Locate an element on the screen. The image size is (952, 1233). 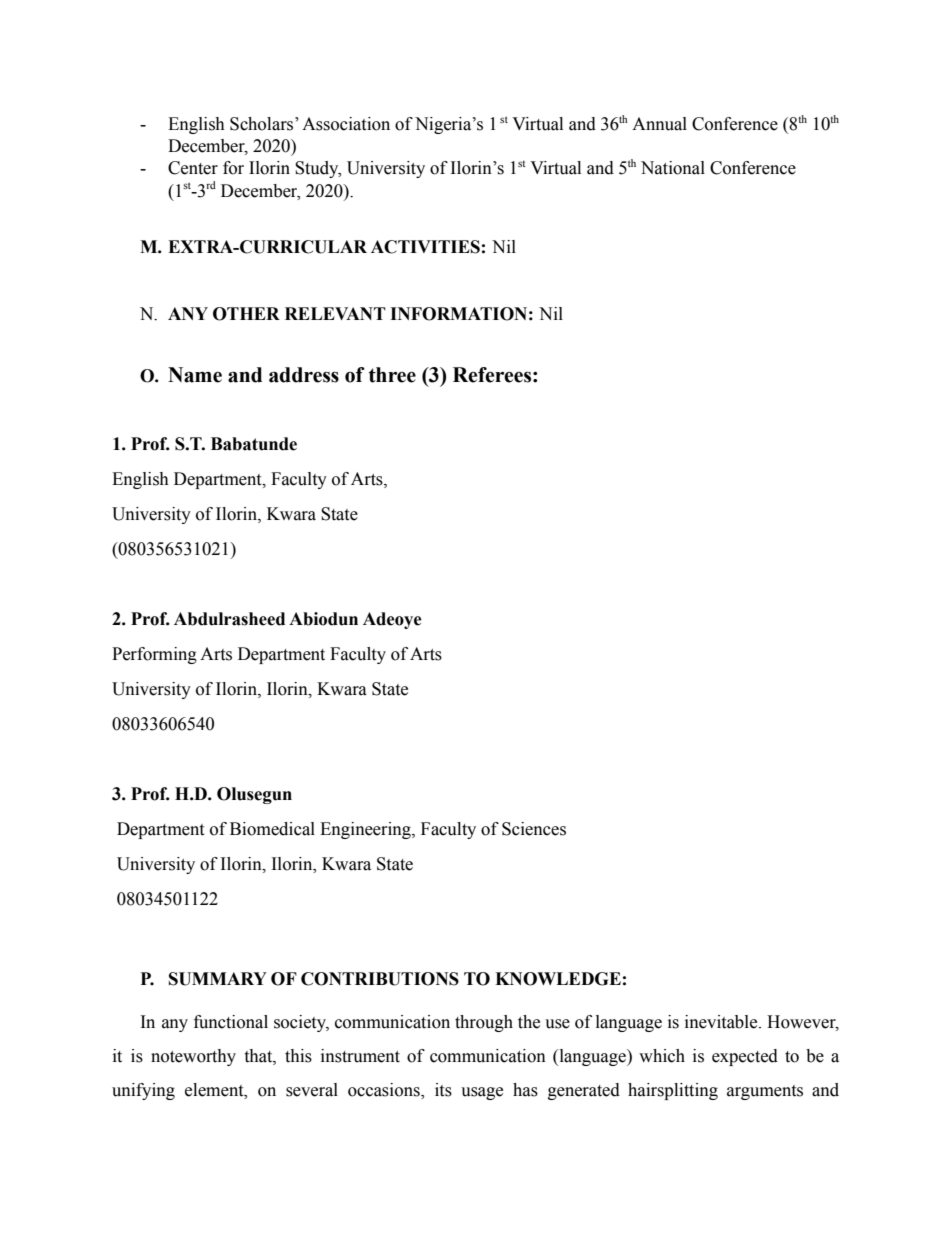
Biomedical is located at coordinates (272, 829).
